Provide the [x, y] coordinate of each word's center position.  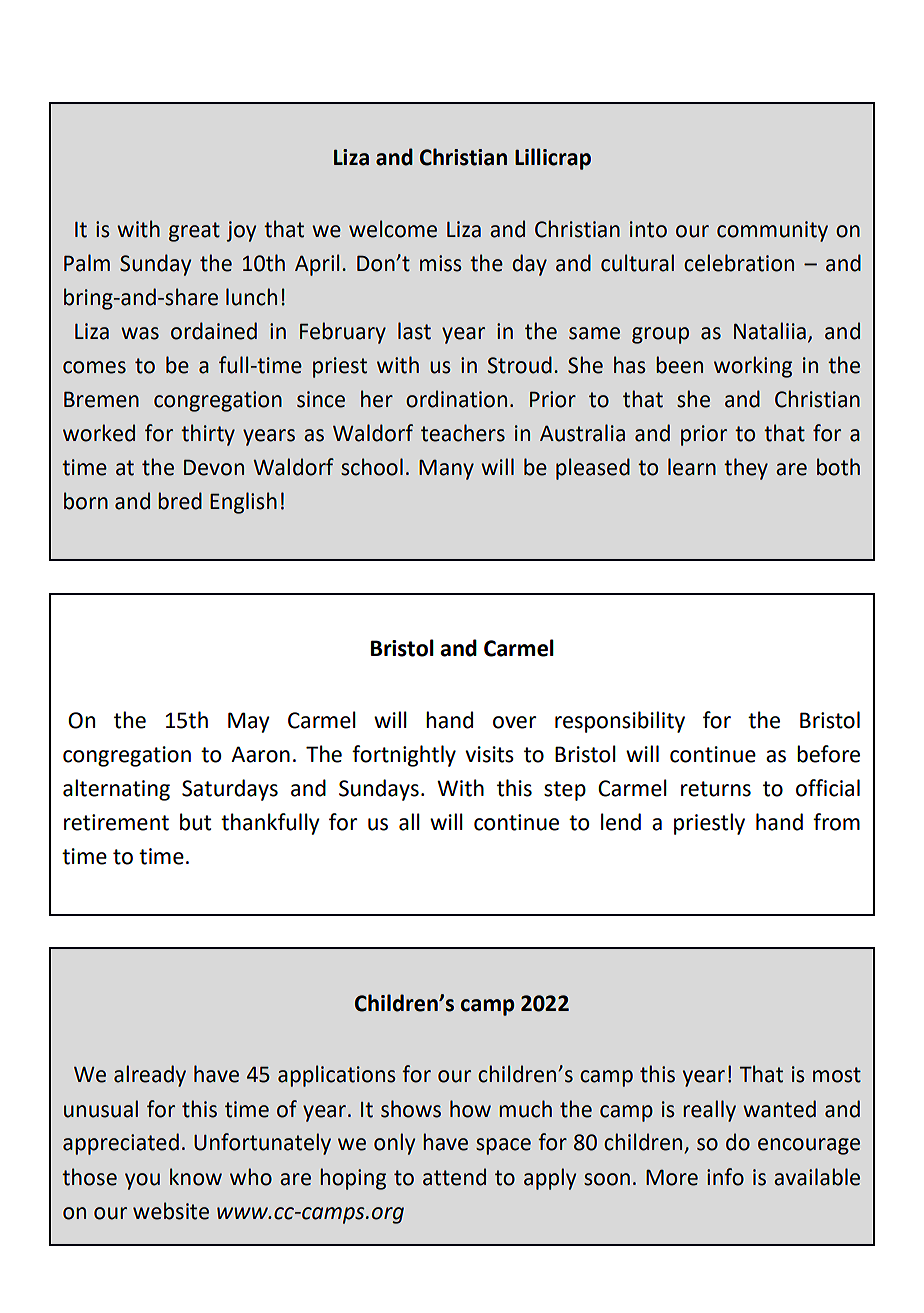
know [196, 1177]
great [194, 232]
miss [441, 263]
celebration [739, 263]
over [514, 722]
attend [454, 1177]
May [249, 722]
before [828, 754]
